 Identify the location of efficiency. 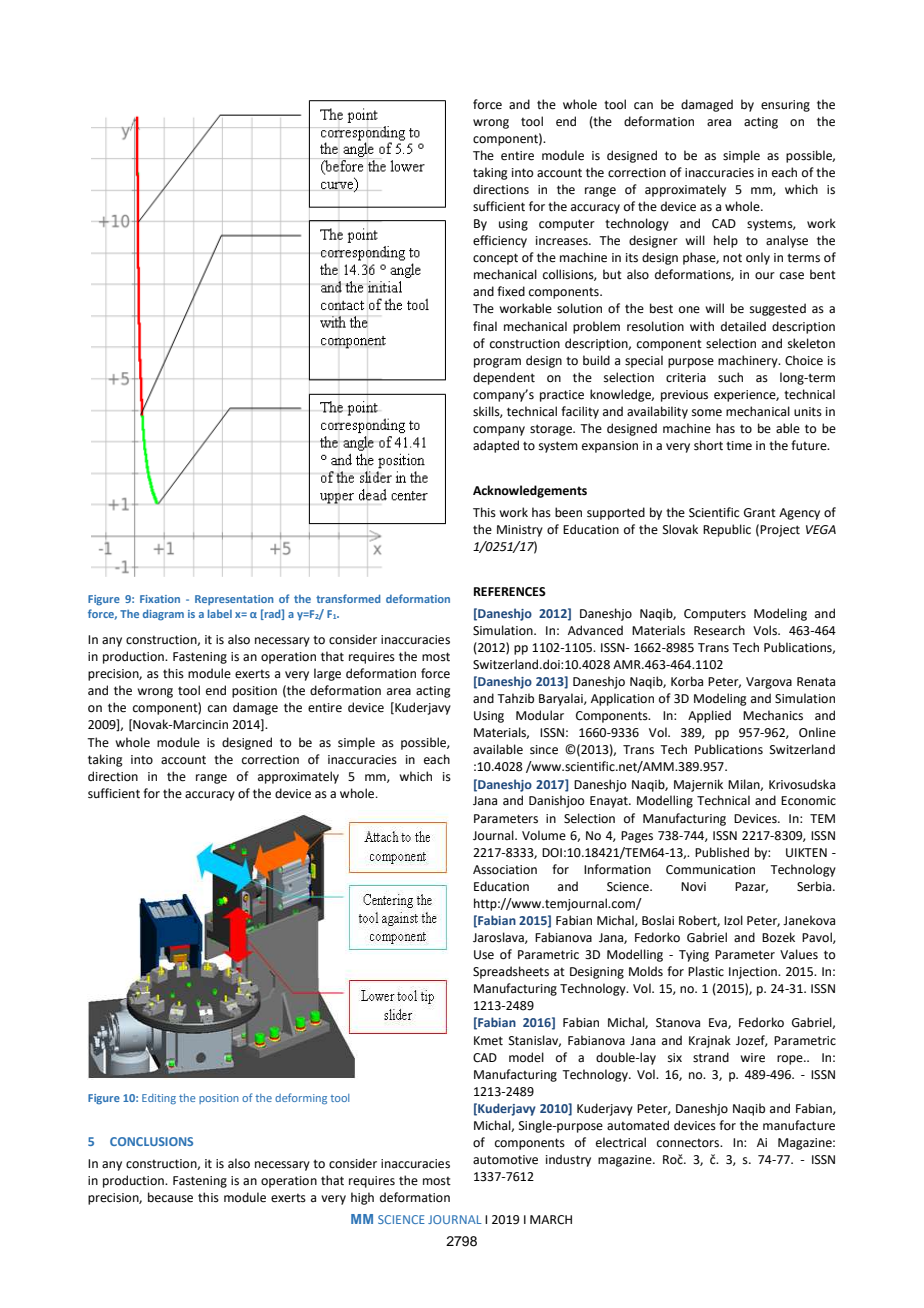
(500, 241).
